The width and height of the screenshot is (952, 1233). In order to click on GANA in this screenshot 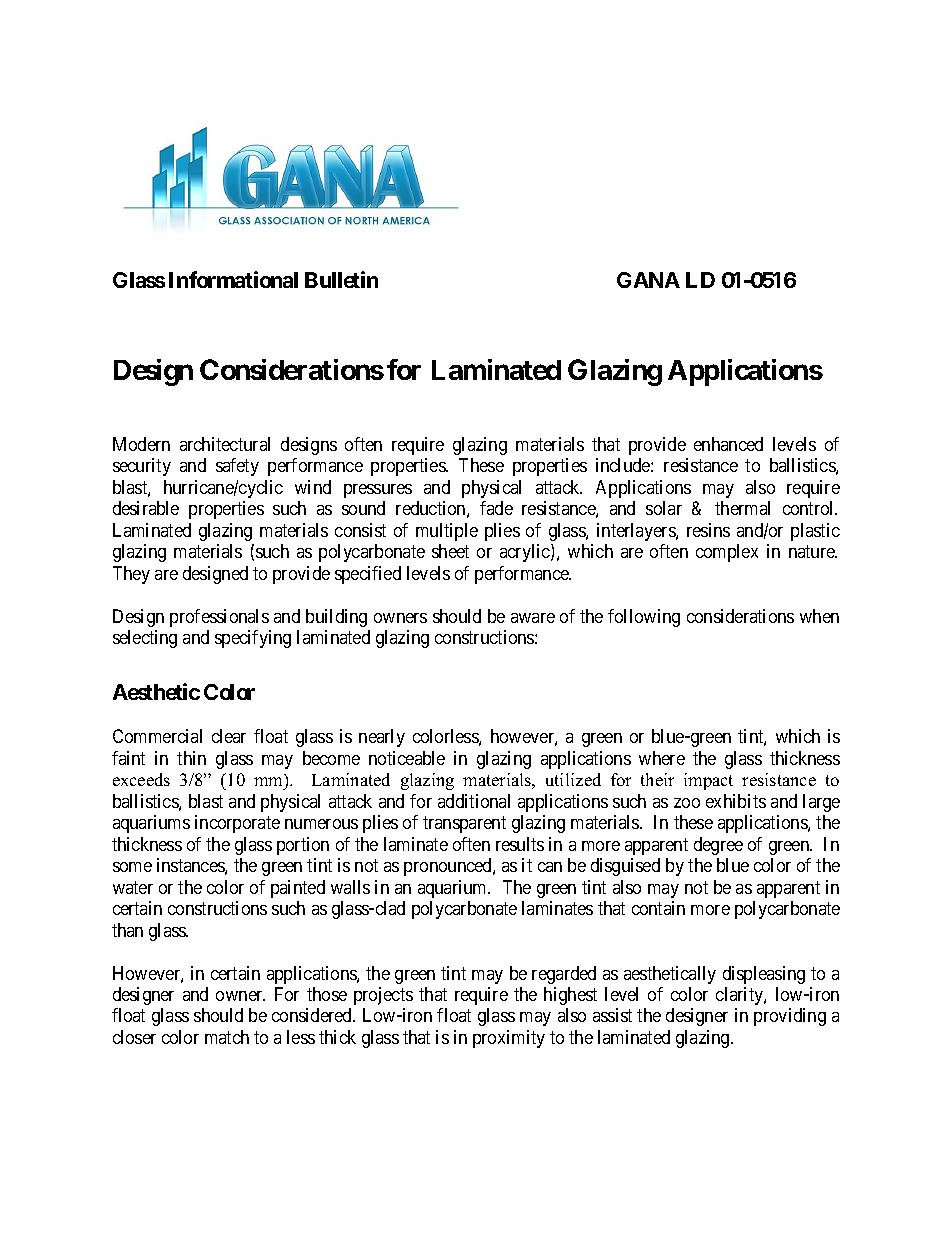, I will do `click(648, 280)`.
